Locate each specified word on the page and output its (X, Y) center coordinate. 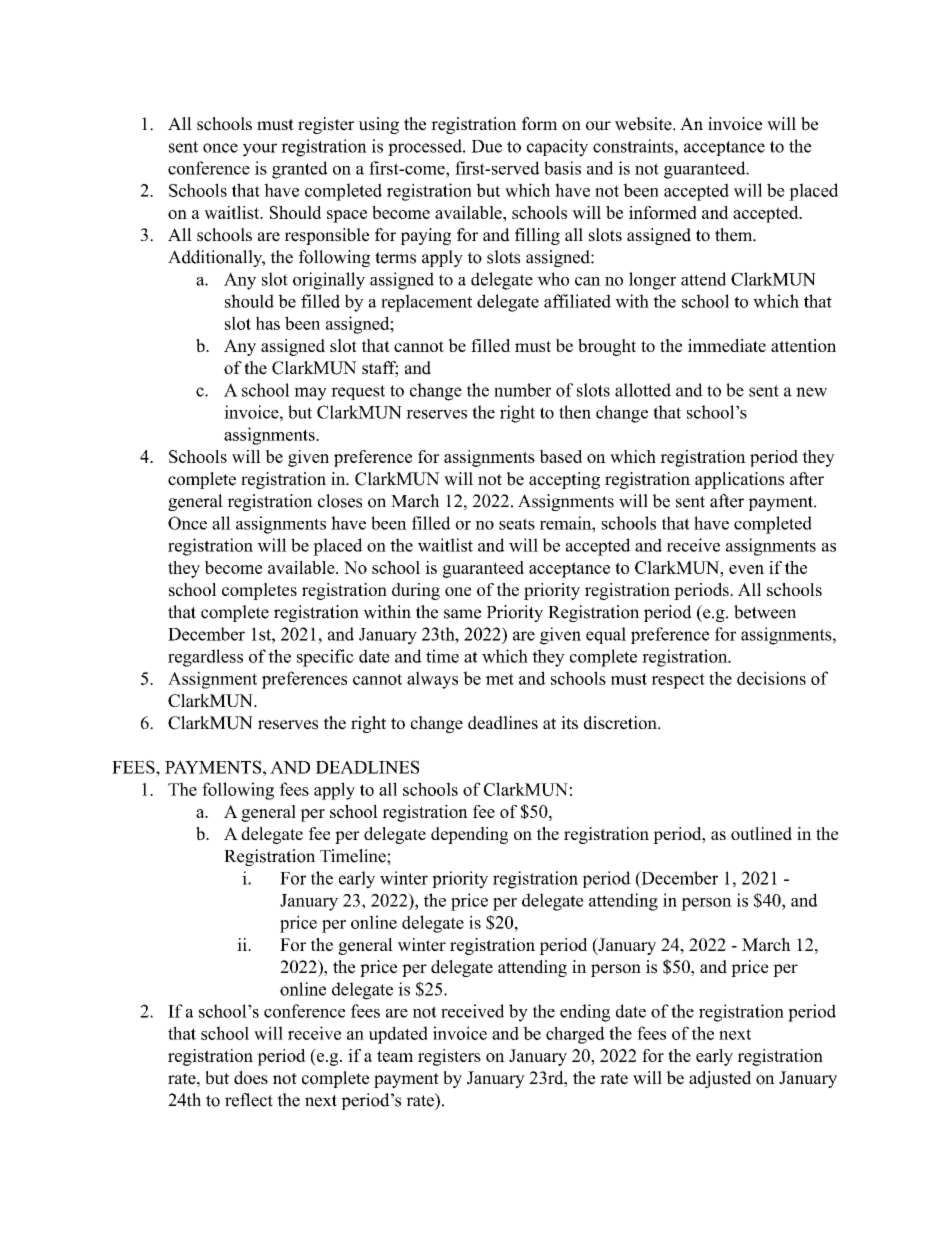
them (734, 235)
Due (486, 146)
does (251, 1078)
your (260, 150)
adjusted (720, 1079)
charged (575, 1035)
